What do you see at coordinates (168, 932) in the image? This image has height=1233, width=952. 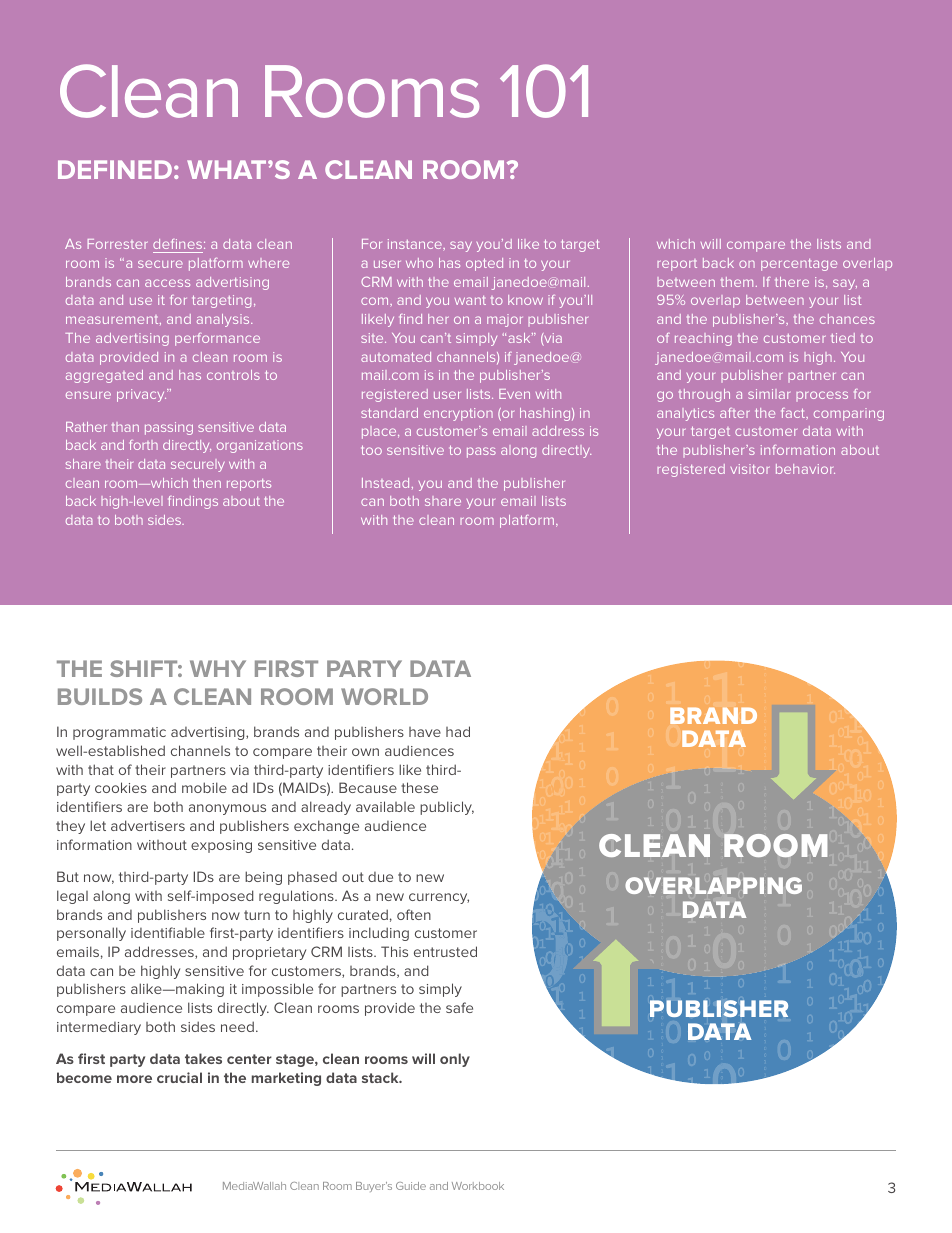 I see `identifiable` at bounding box center [168, 932].
